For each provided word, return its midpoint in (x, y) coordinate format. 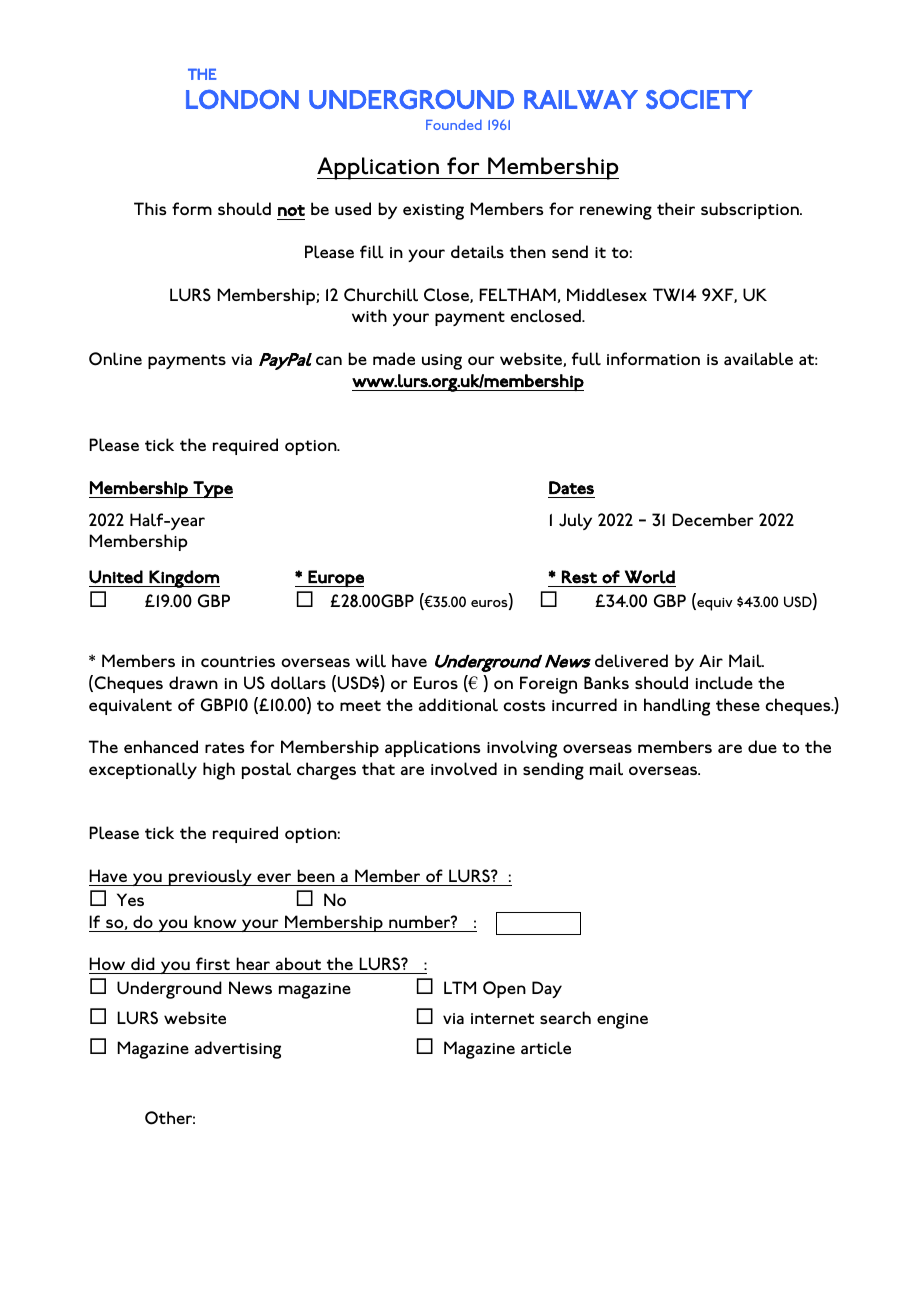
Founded (454, 125)
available (758, 359)
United (116, 577)
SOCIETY (699, 99)
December (712, 519)
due (762, 746)
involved (464, 769)
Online (115, 359)
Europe (335, 578)
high (219, 771)
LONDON (242, 99)
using (442, 362)
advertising (238, 1050)
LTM (460, 987)
